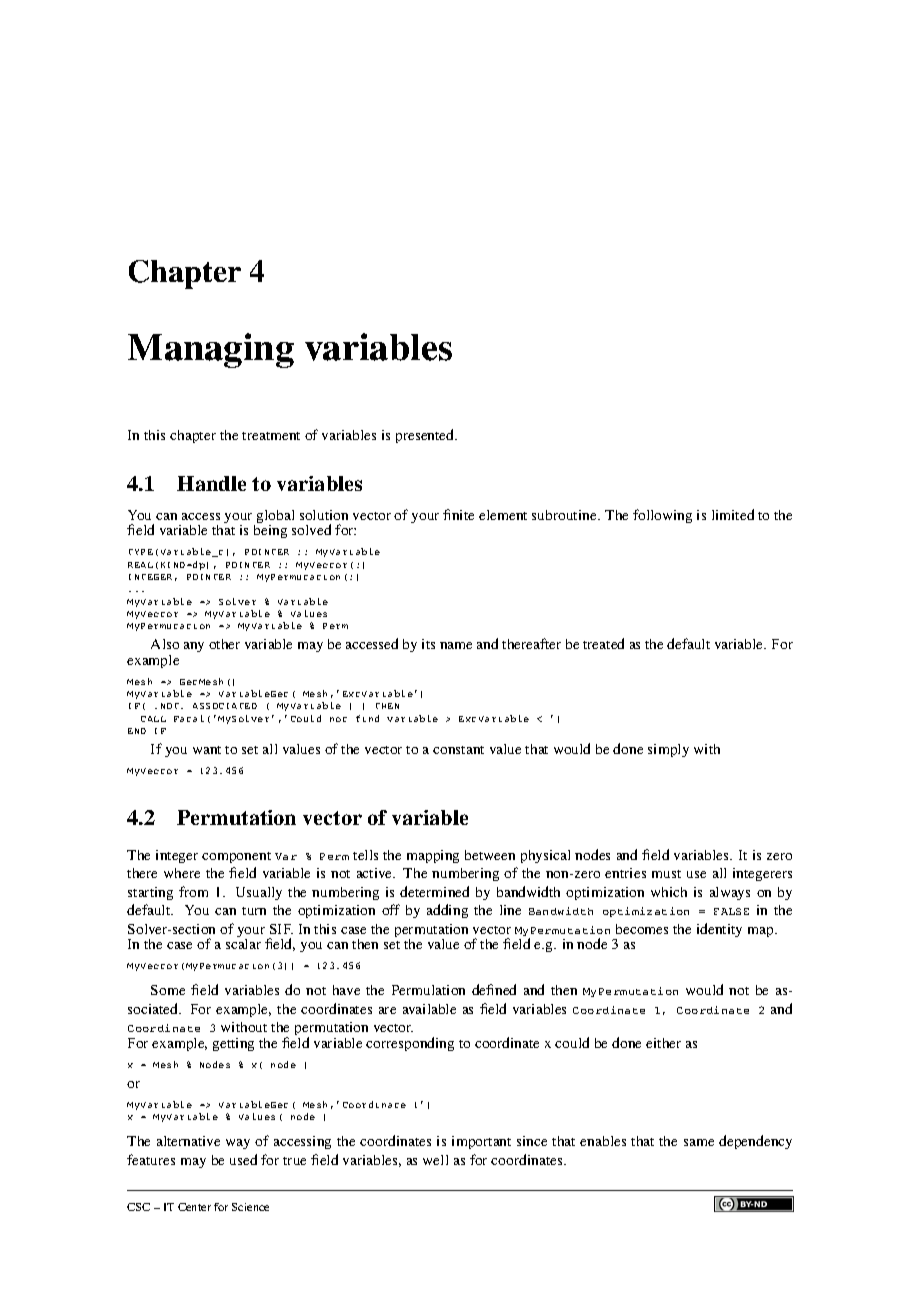 This screenshot has width=924, height=1308. I want to click on limited, so click(733, 514).
